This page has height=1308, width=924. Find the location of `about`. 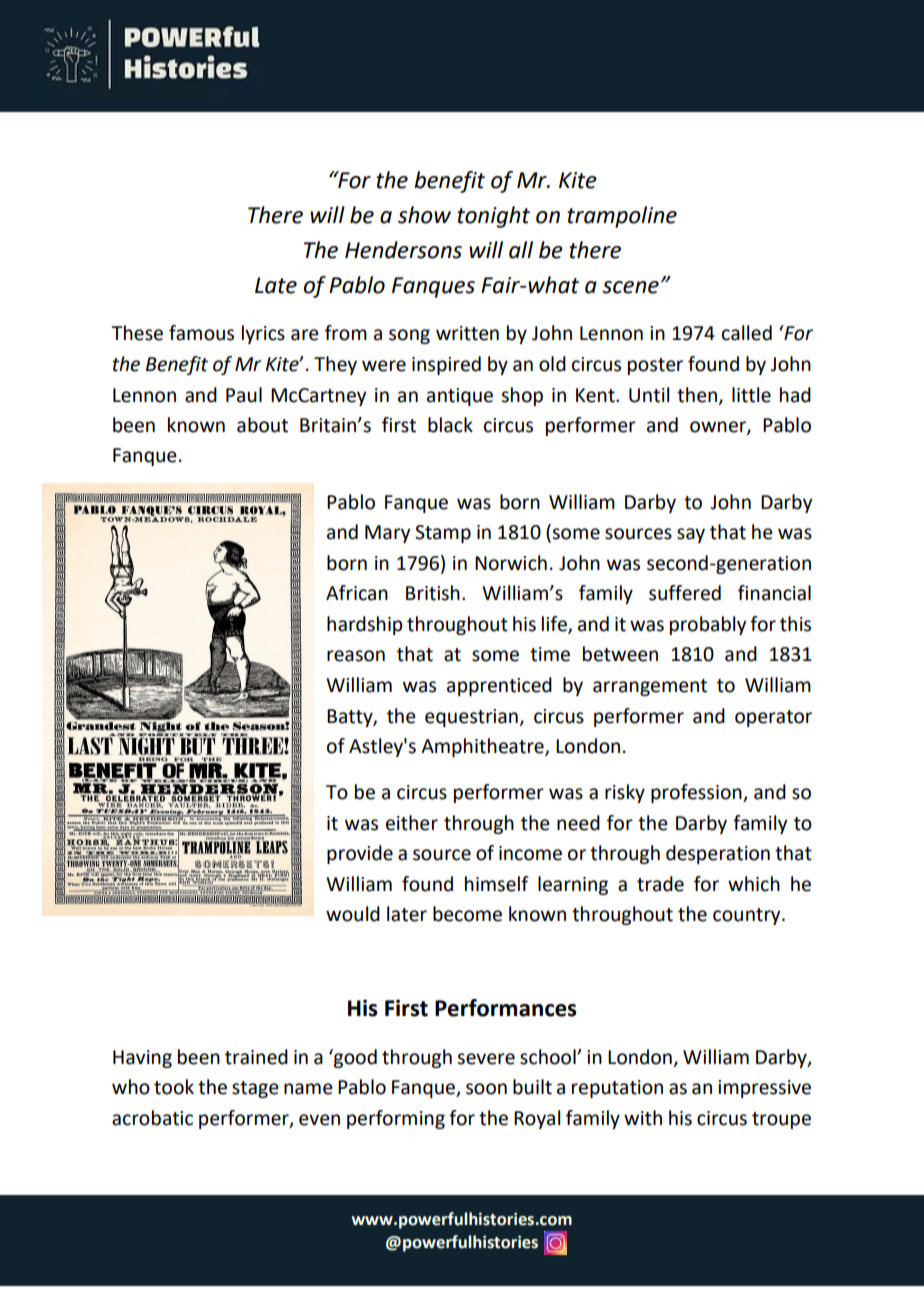

about is located at coordinates (262, 425).
